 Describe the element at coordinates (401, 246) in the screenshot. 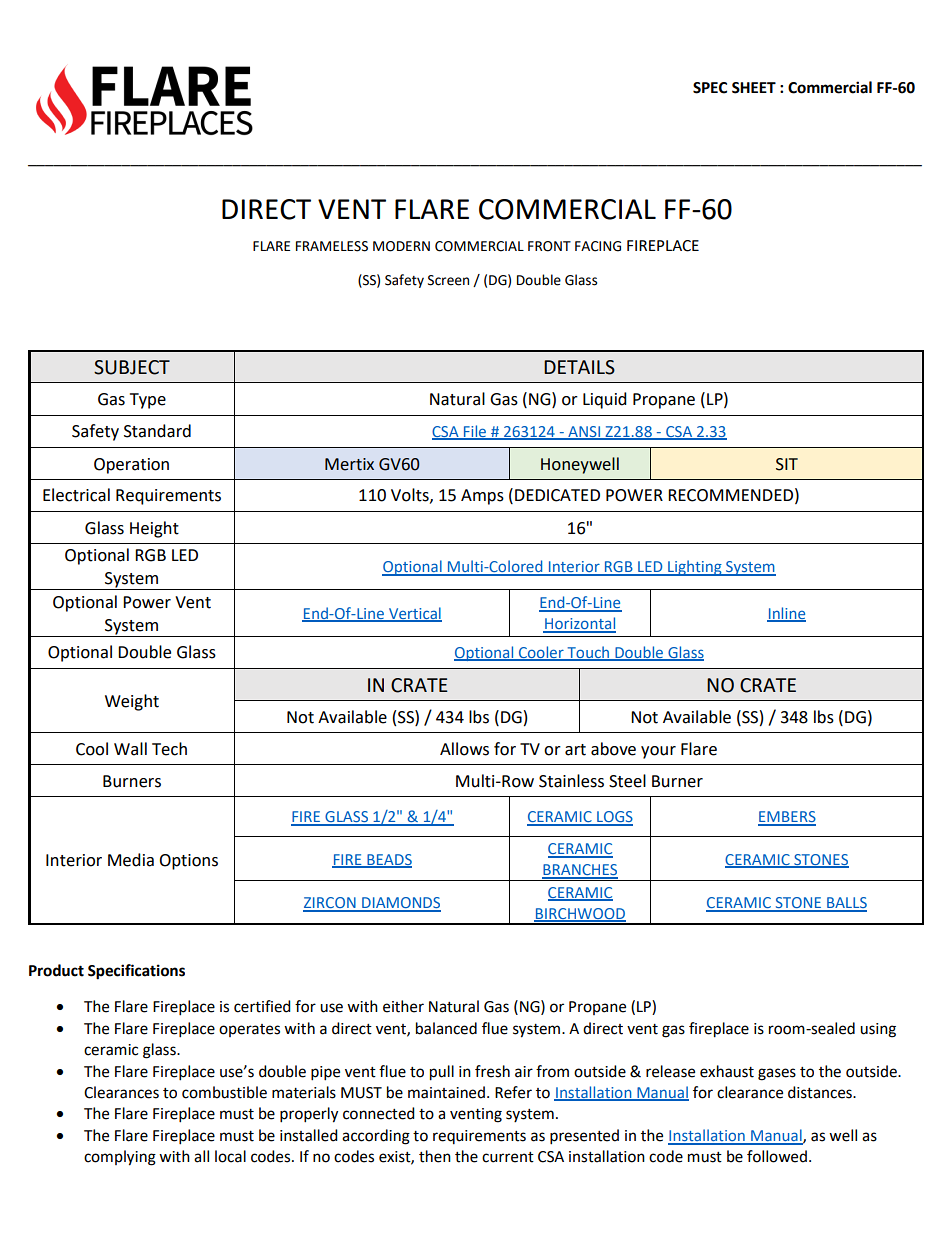

I see `MODERN` at that location.
